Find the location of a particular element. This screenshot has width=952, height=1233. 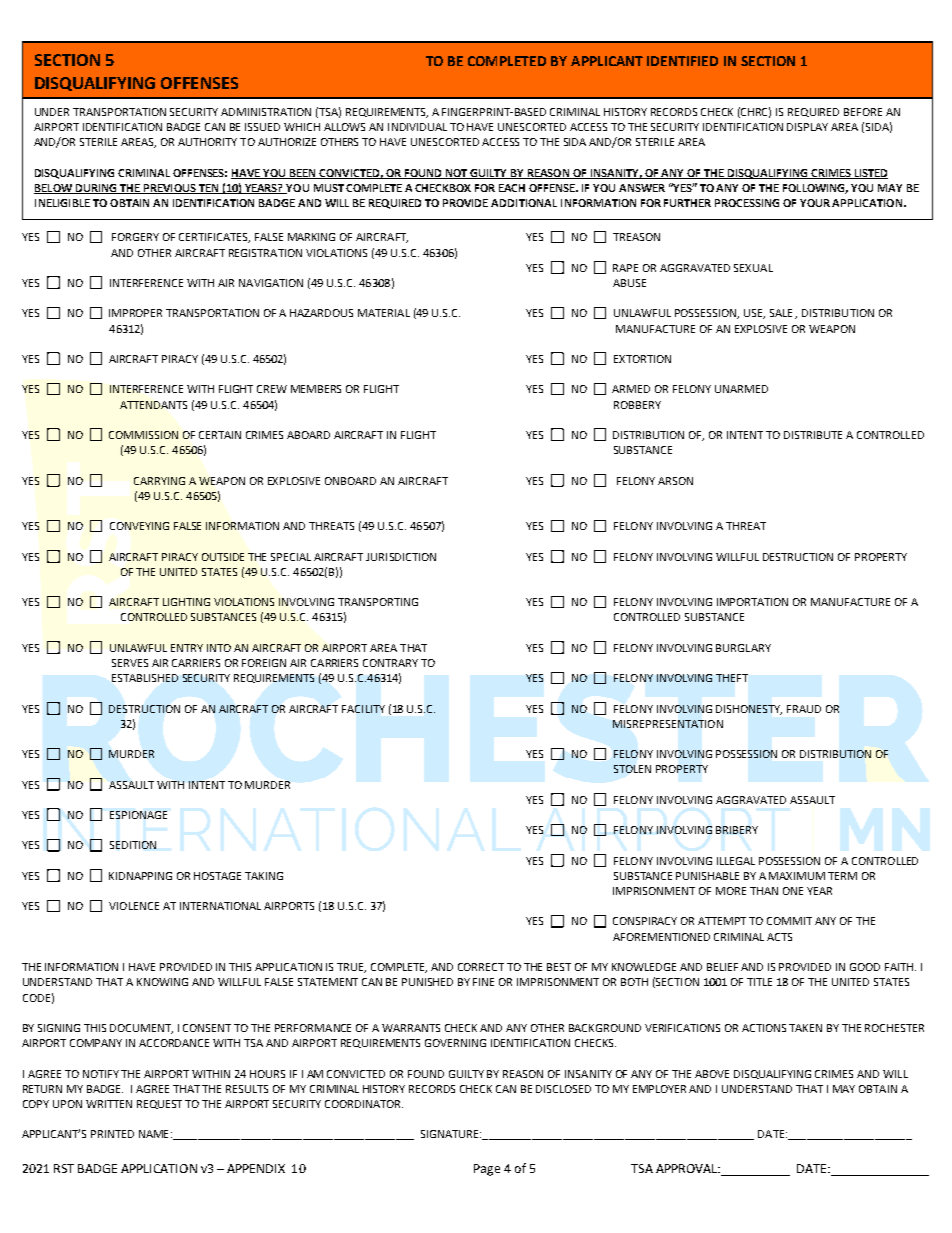

Page is located at coordinates (487, 1170).
